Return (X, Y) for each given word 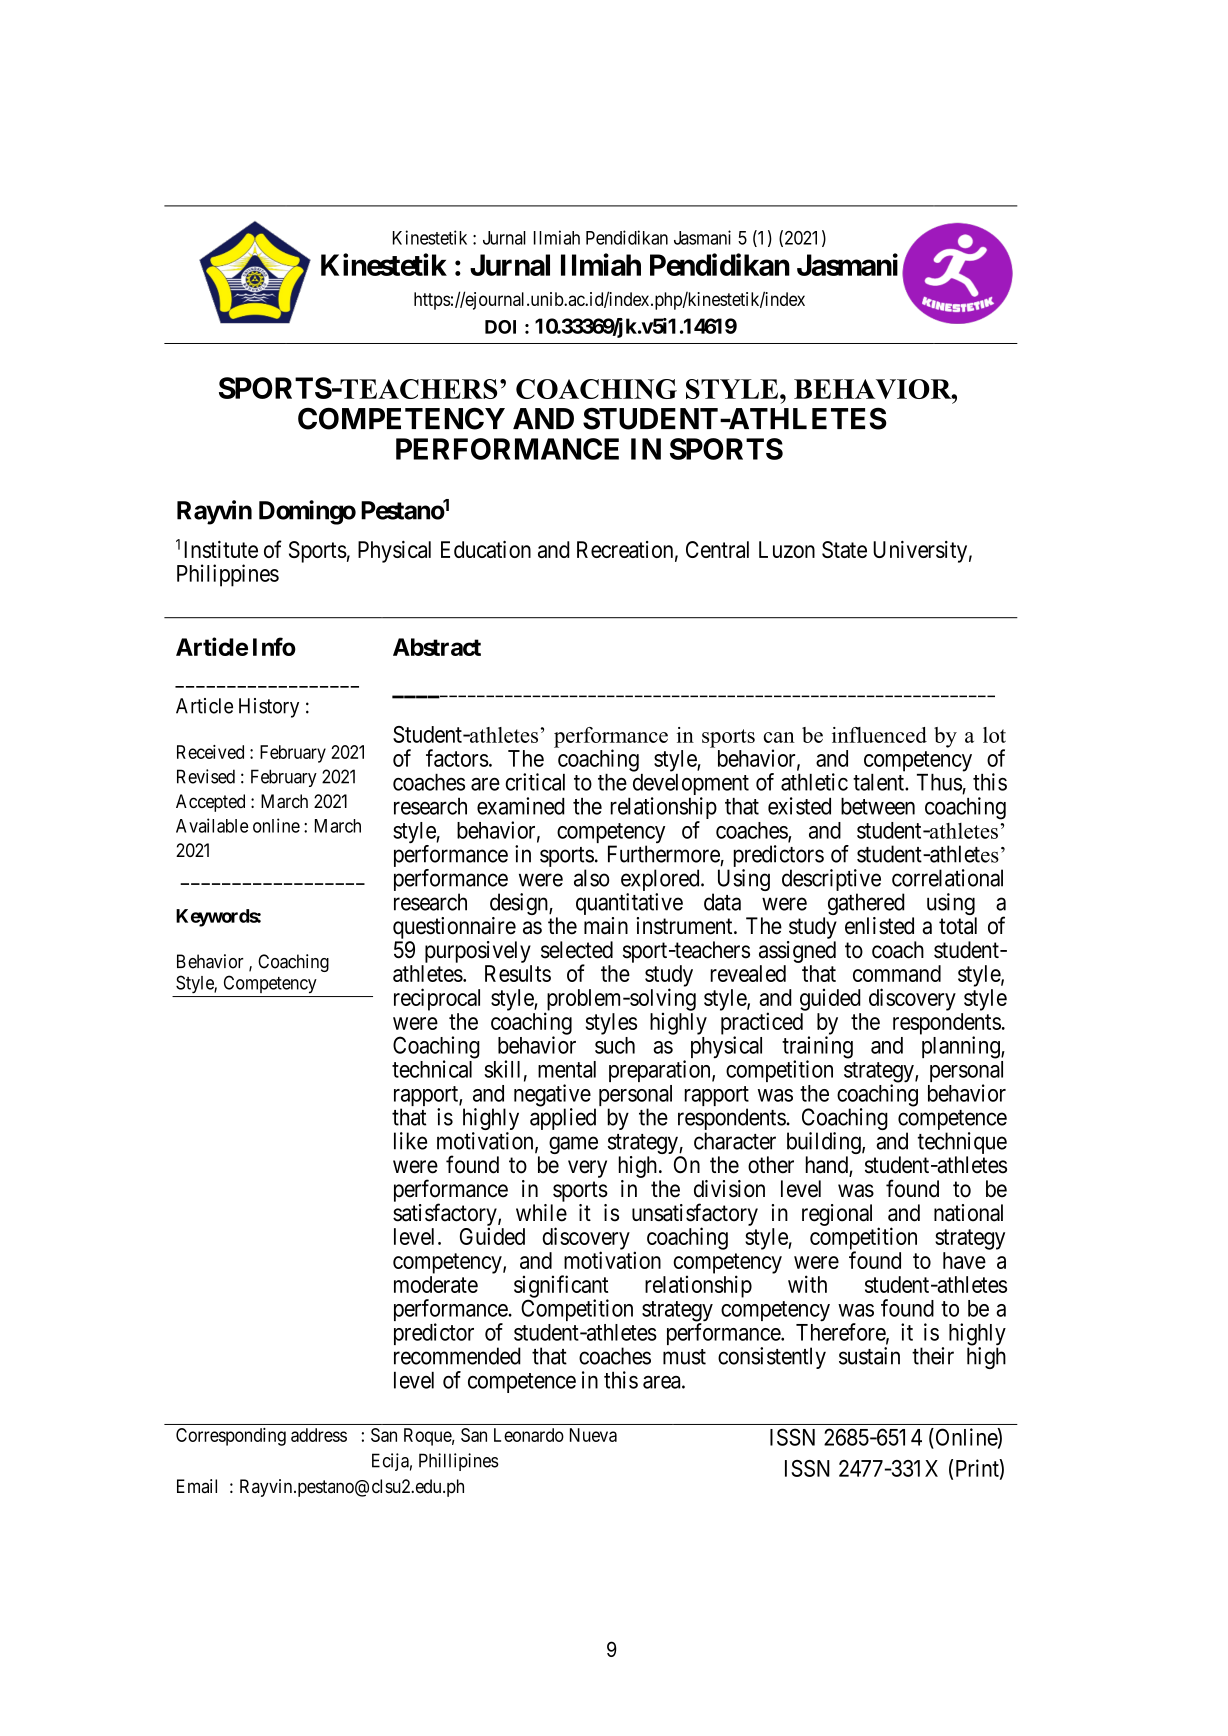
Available (212, 825)
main (606, 926)
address (319, 1435)
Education (486, 549)
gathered (866, 905)
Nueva (593, 1435)
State (844, 549)
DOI (500, 327)
